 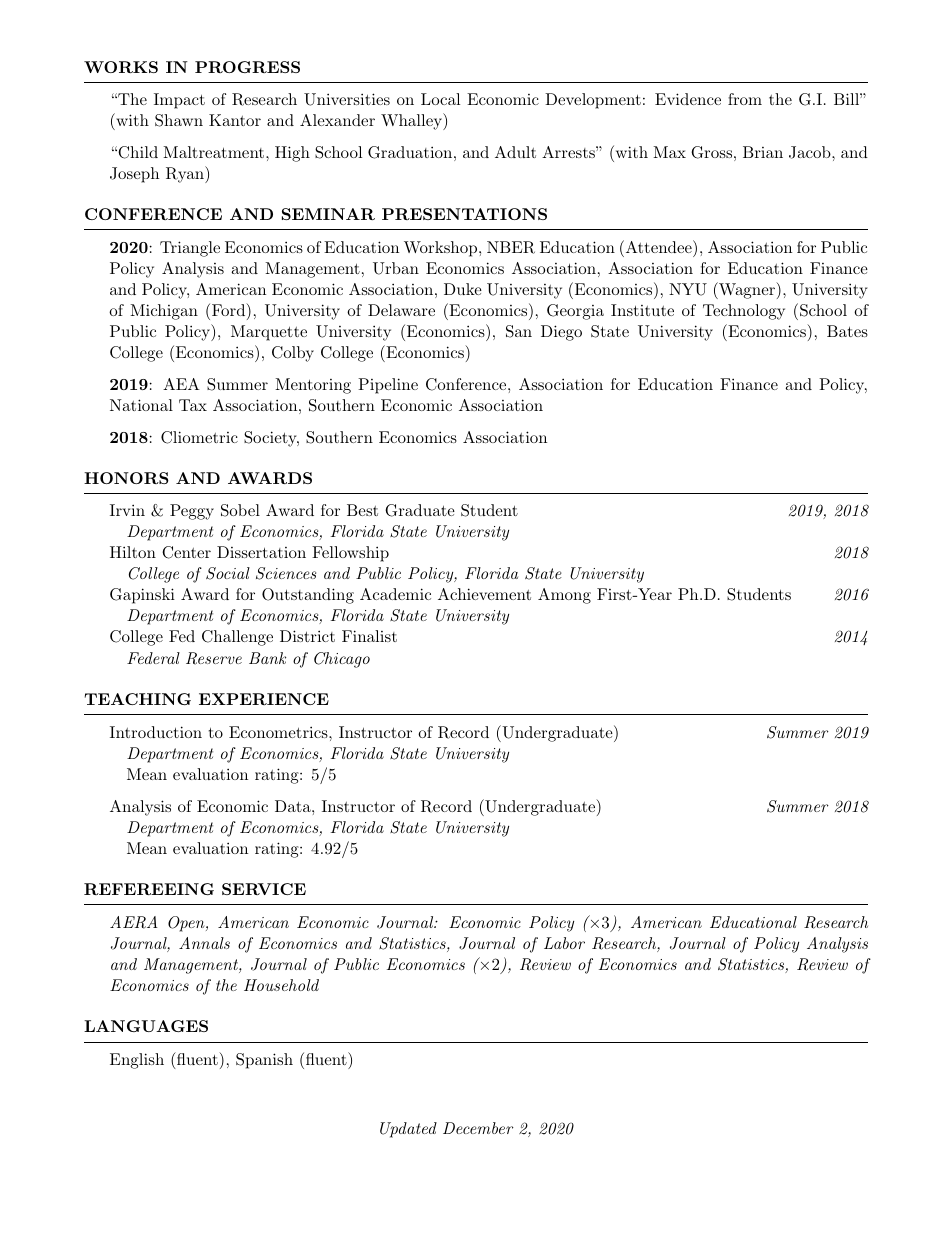 I want to click on December, so click(x=478, y=1128).
